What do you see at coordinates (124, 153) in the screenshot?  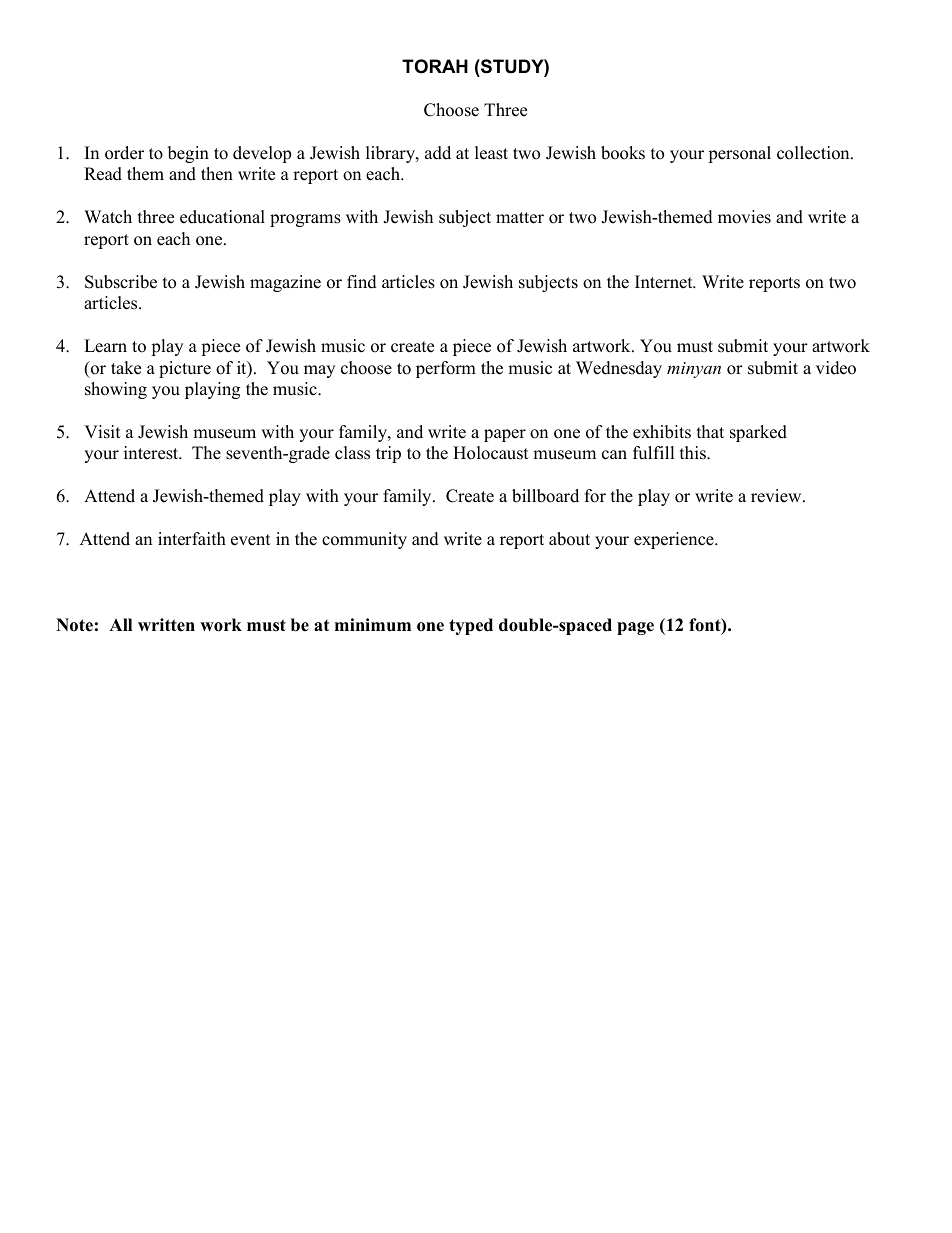 I see `order` at bounding box center [124, 153].
